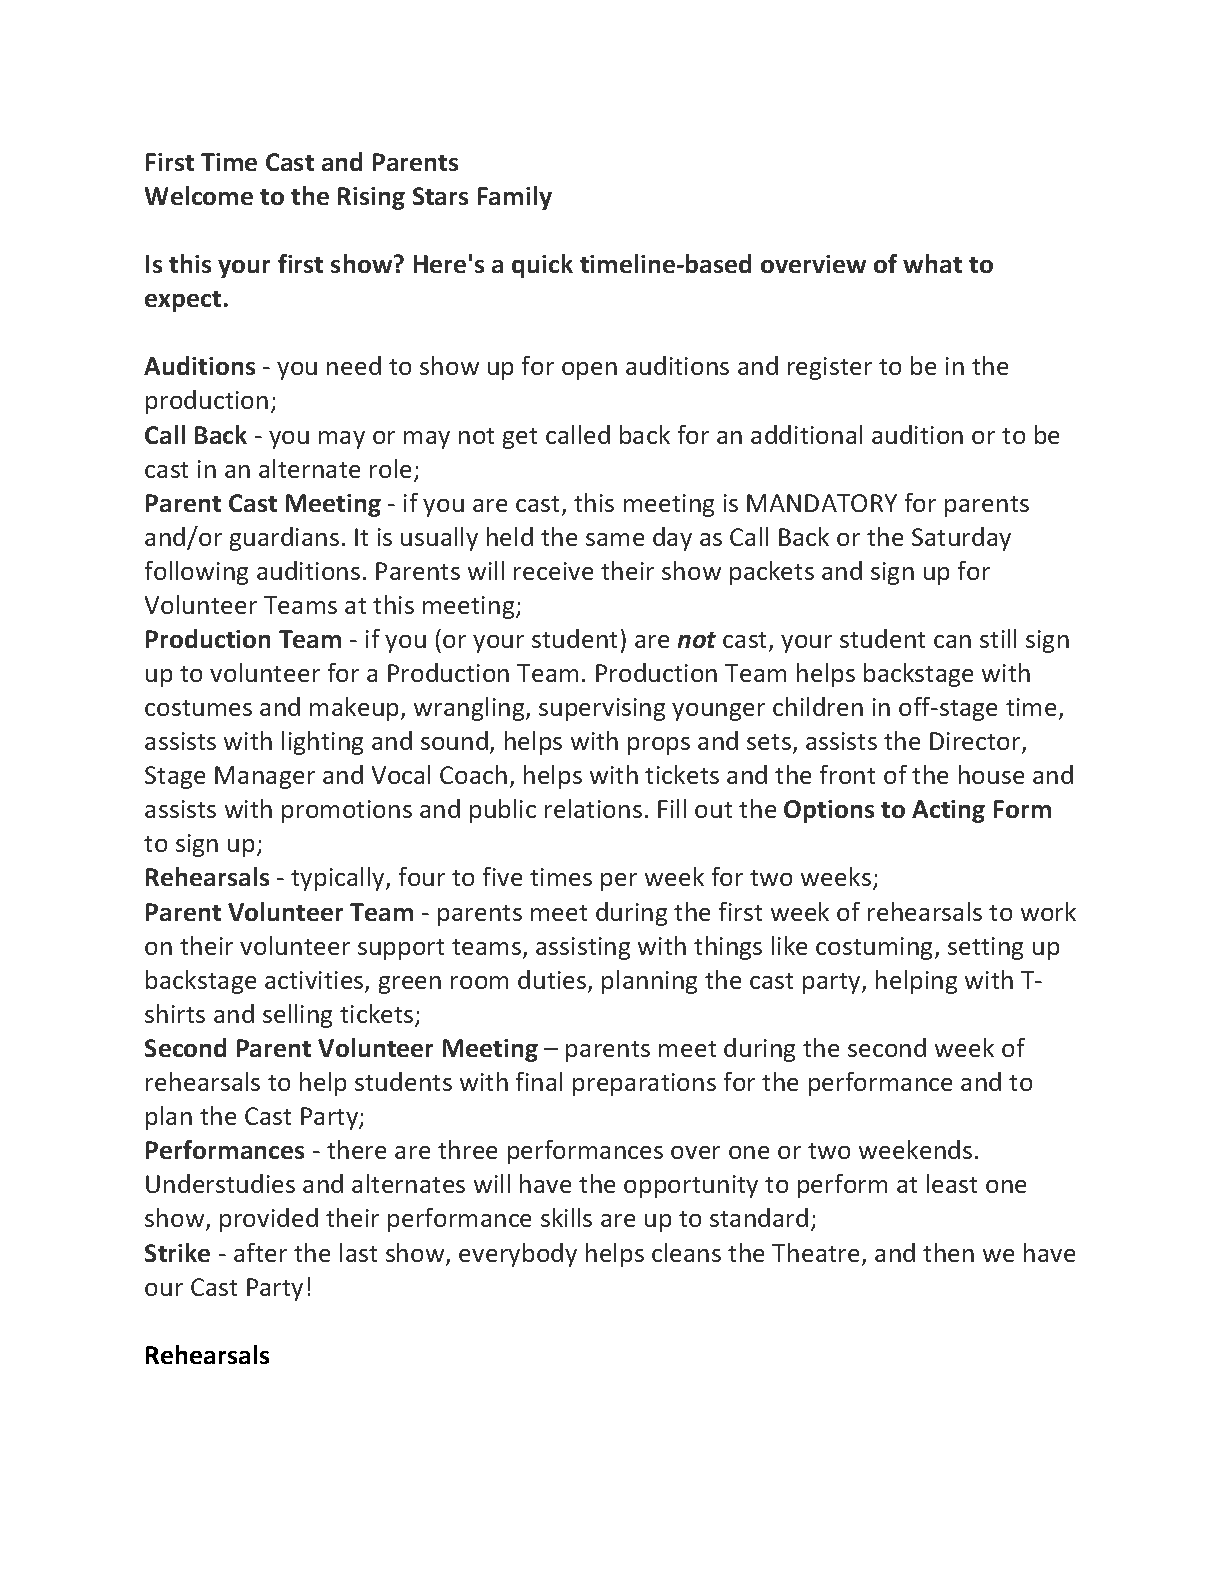 This screenshot has width=1221, height=1580. Describe the element at coordinates (932, 263) in the screenshot. I see `what` at that location.
